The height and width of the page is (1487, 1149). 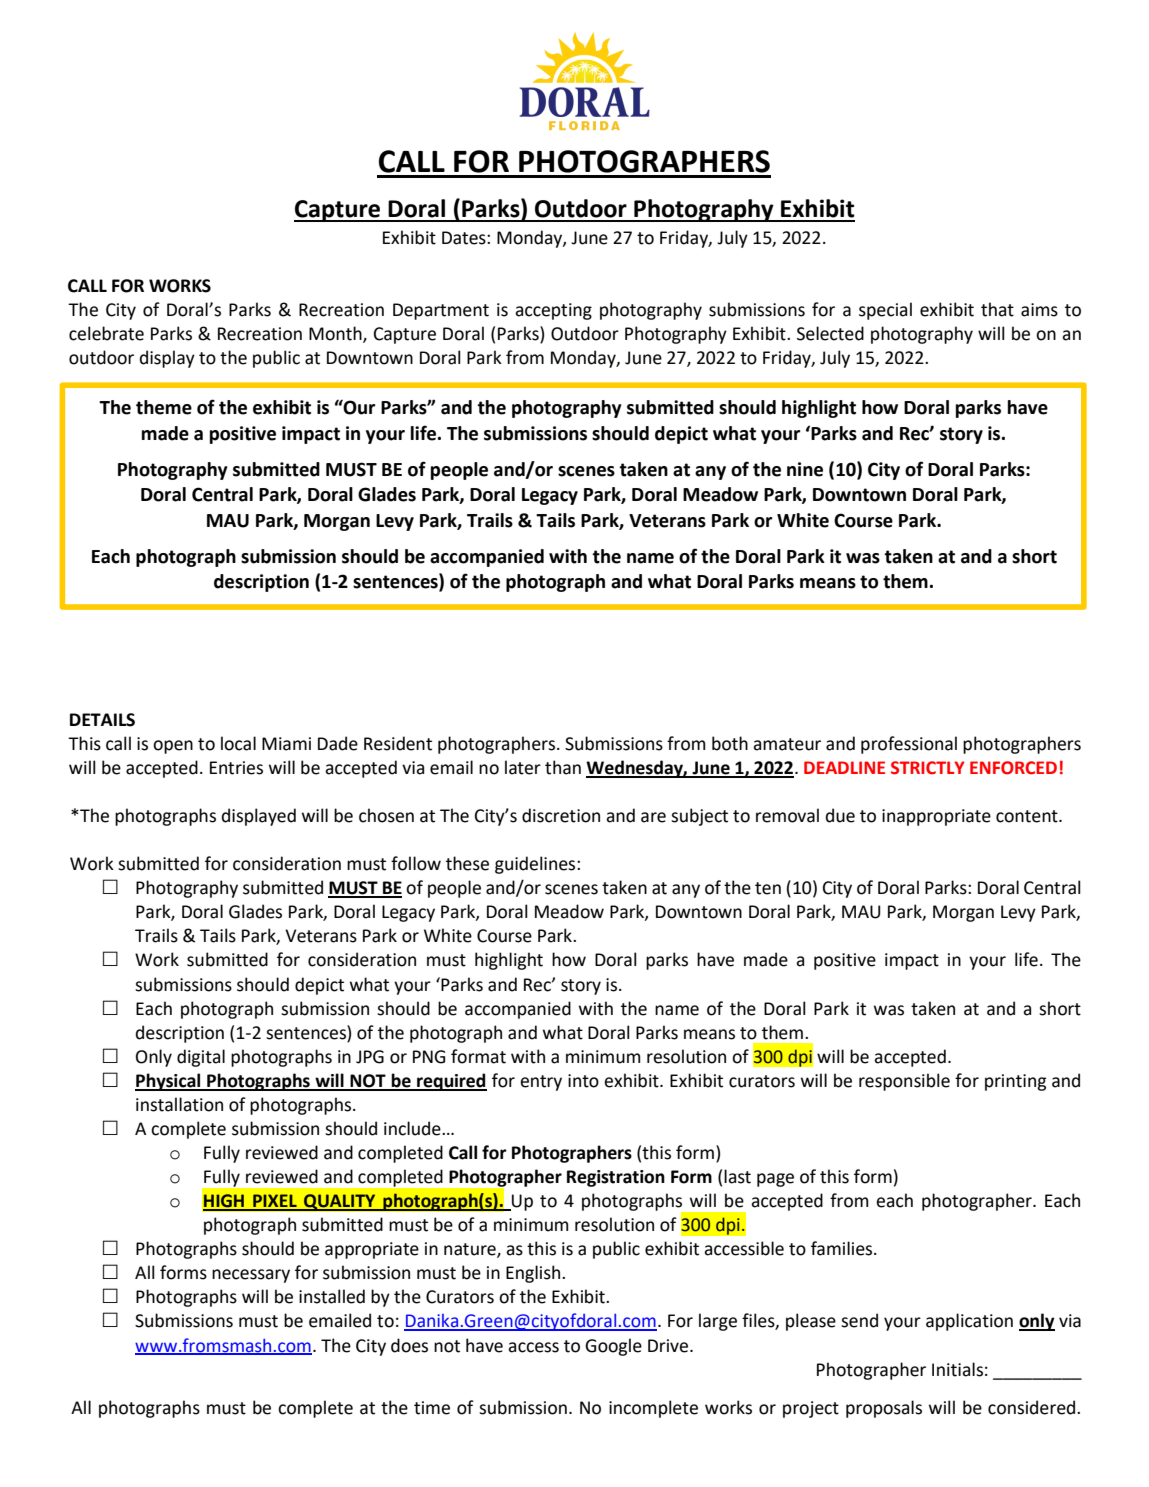 I want to click on celebrate, so click(x=106, y=333).
